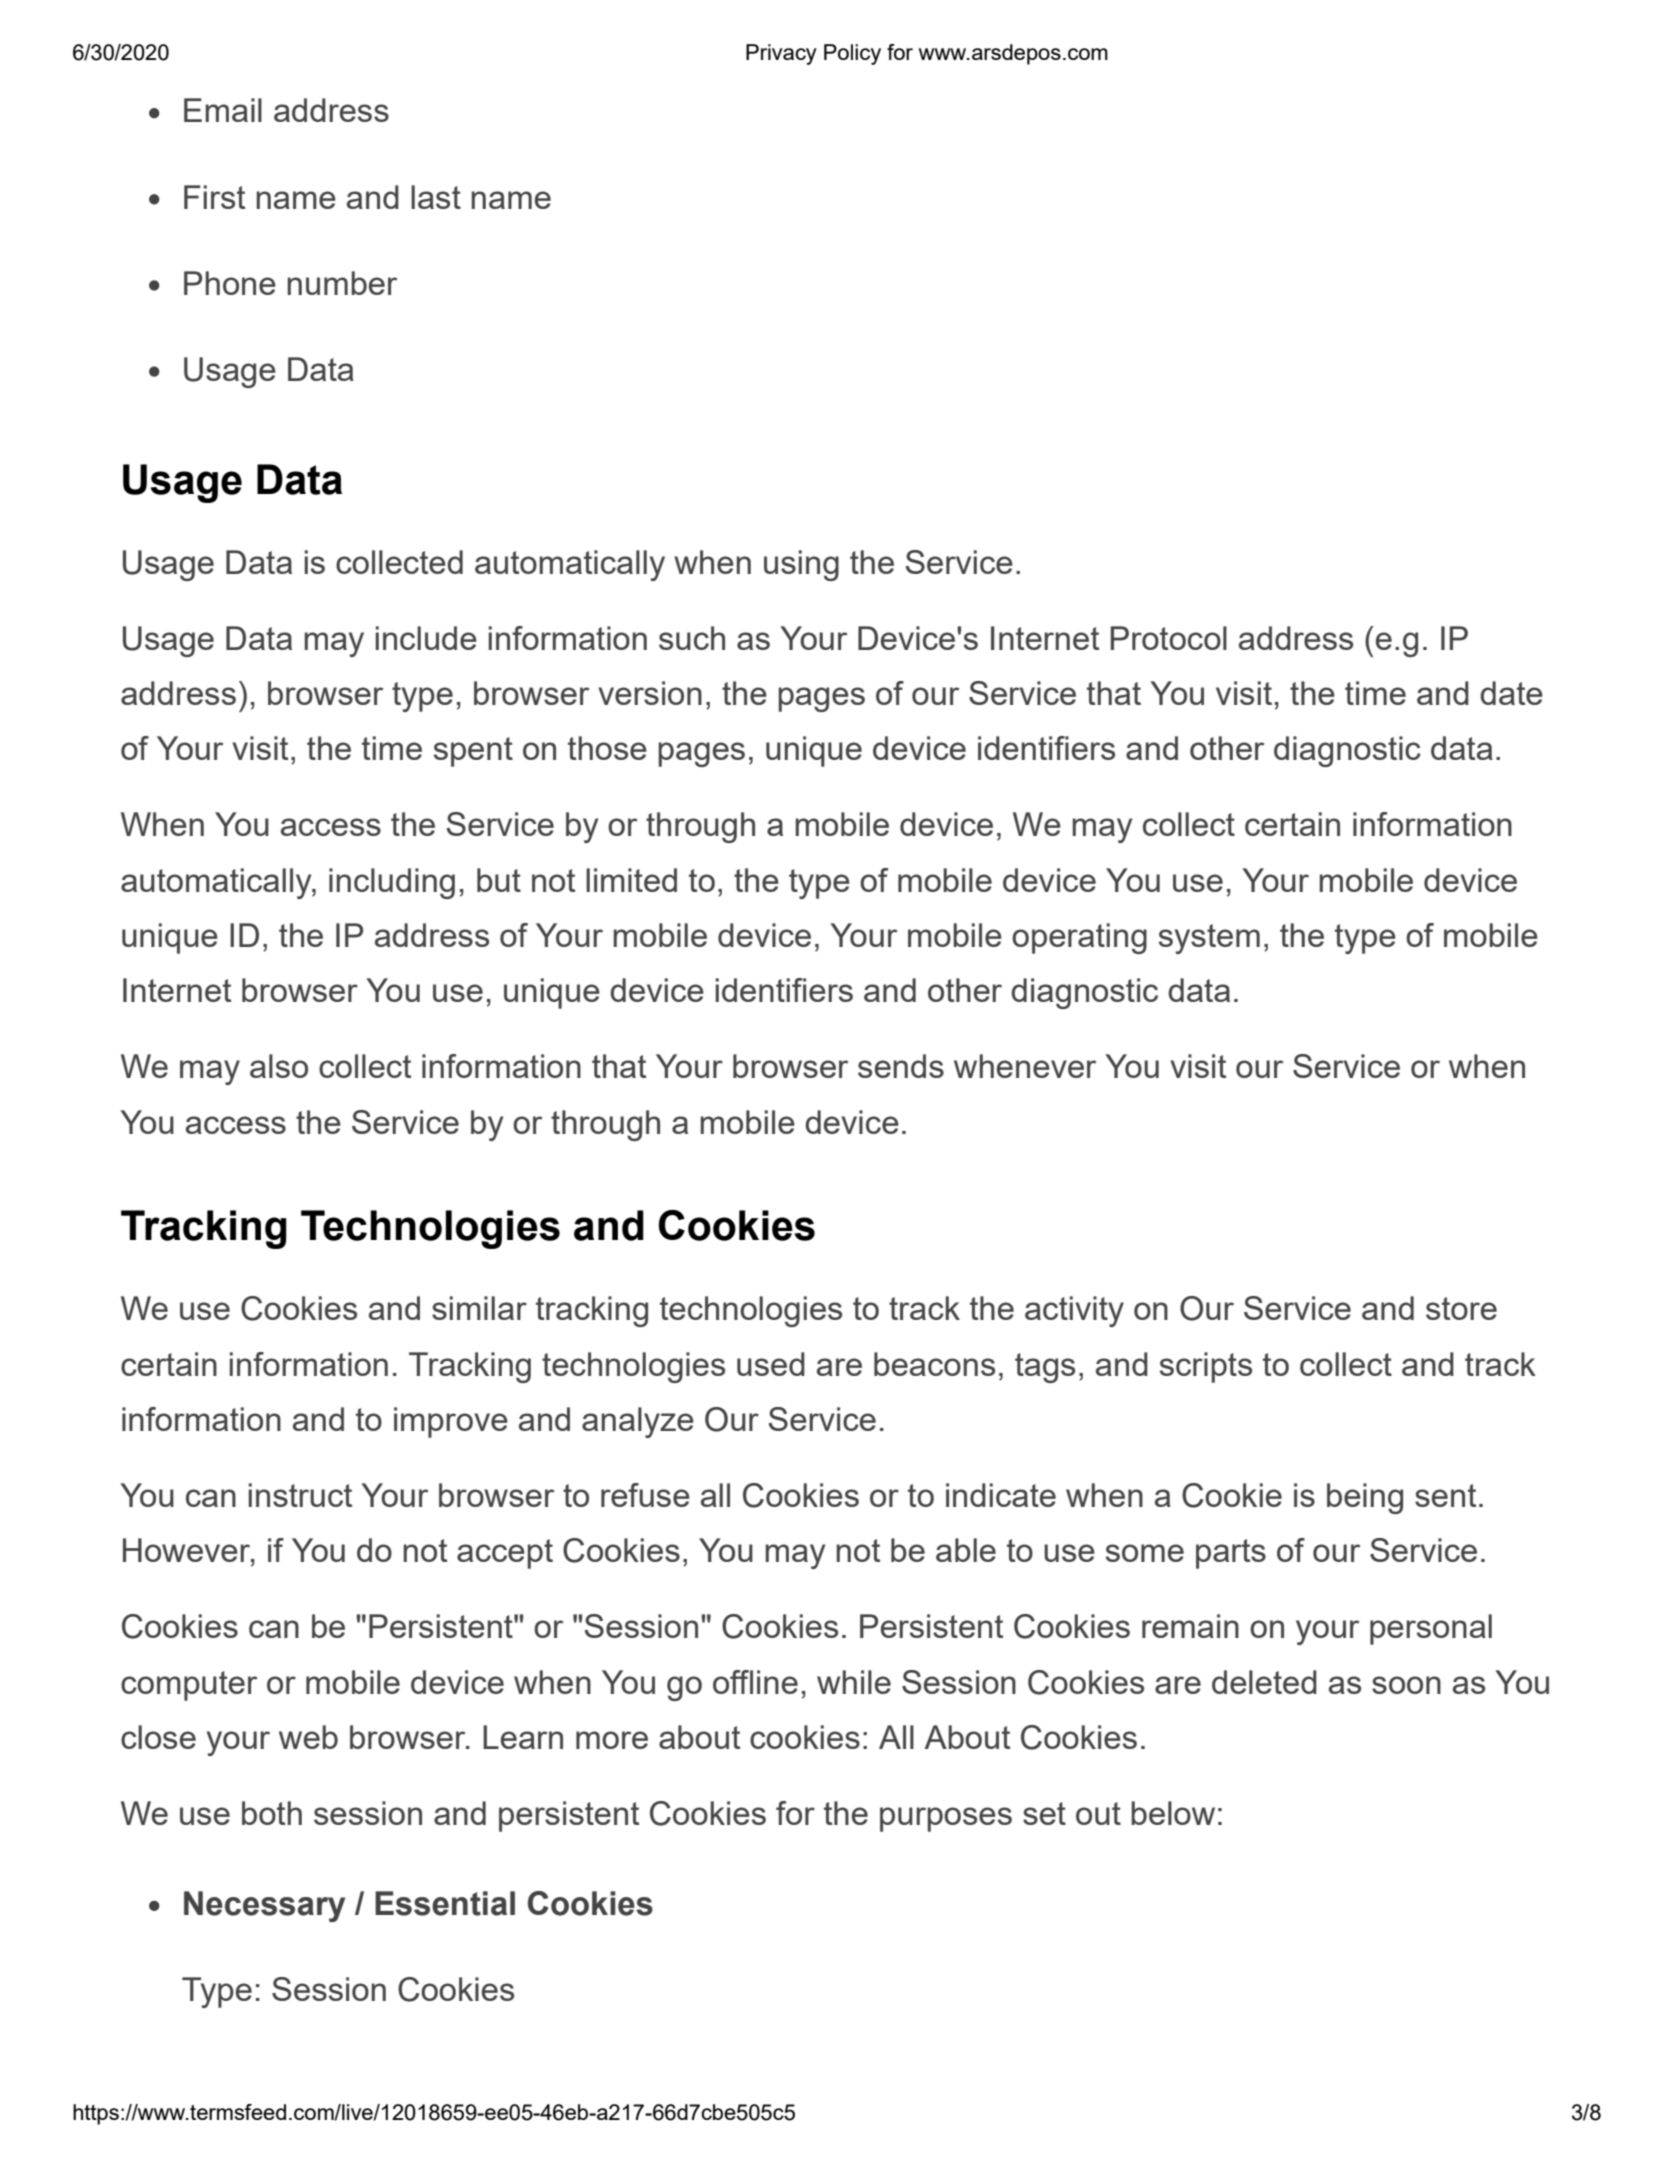 This screenshot has height=2166, width=1674. What do you see at coordinates (272, 1813) in the screenshot?
I see `both` at bounding box center [272, 1813].
